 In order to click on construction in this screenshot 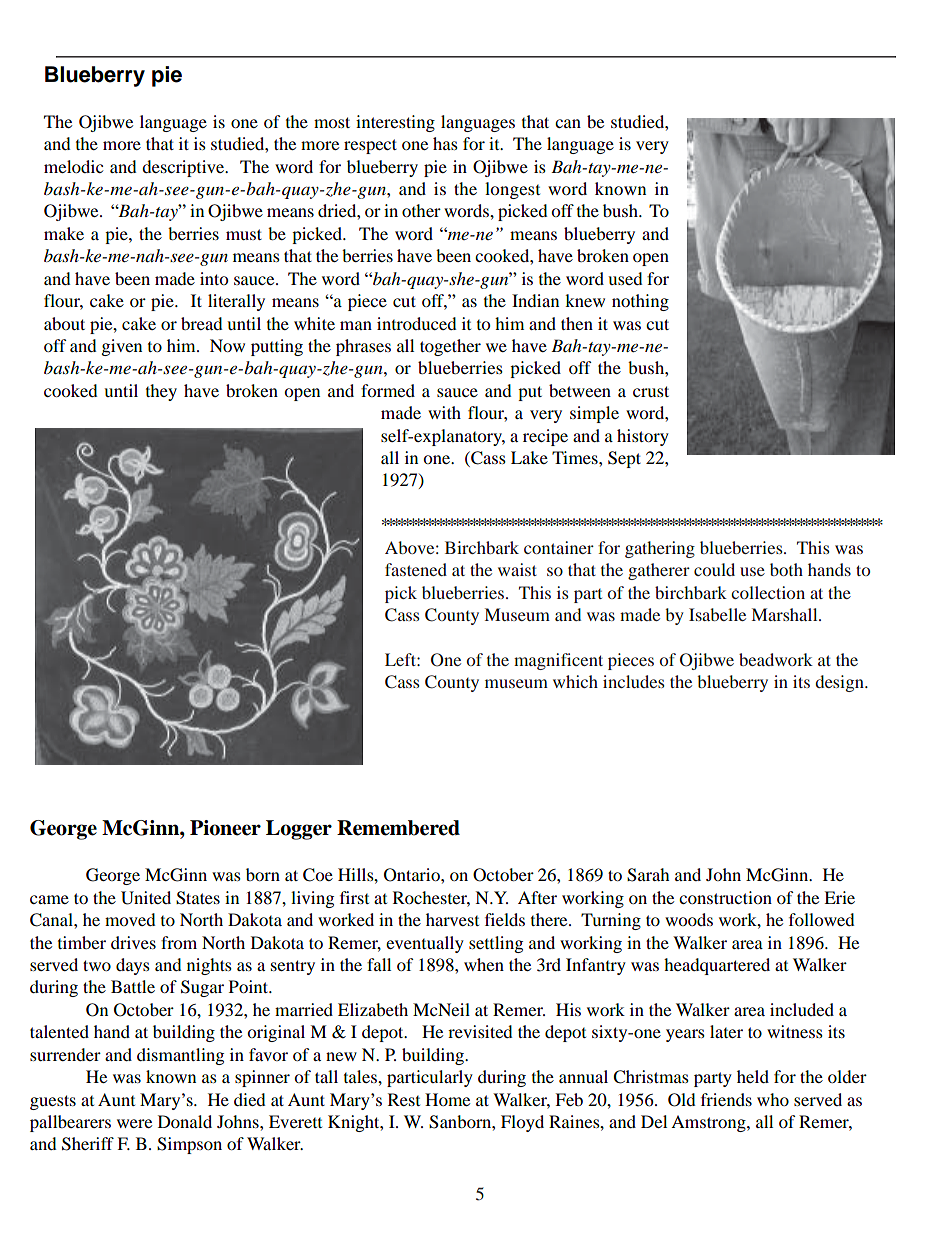, I will do `click(725, 897)`.
